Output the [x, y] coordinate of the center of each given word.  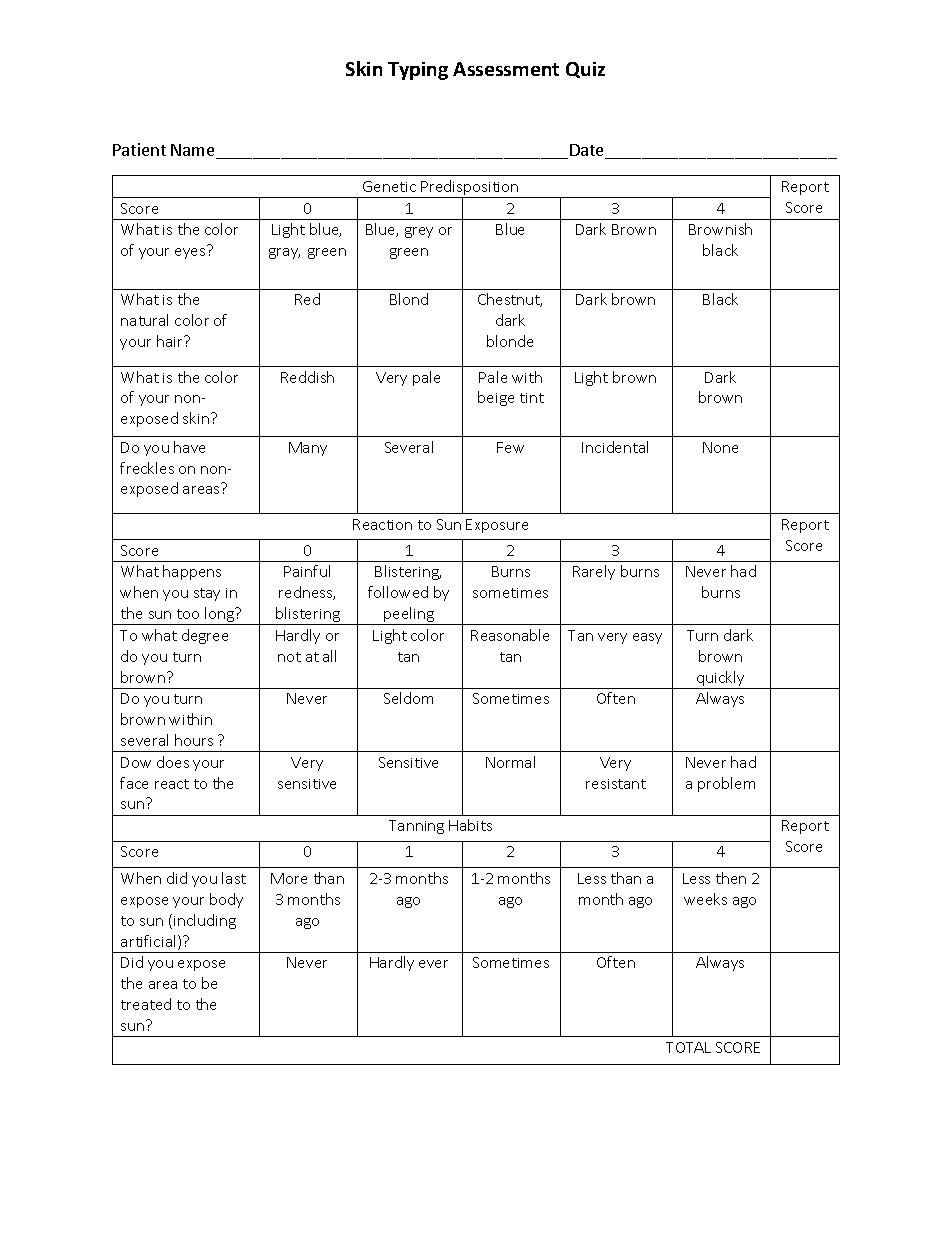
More [289, 878]
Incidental [615, 447]
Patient [139, 149]
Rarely [594, 572]
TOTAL [688, 1047]
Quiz [585, 70]
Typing [418, 71]
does [173, 762]
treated [146, 1004]
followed [398, 592]
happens [192, 572]
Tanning [416, 827]
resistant [616, 784]
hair [171, 341]
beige [496, 398]
